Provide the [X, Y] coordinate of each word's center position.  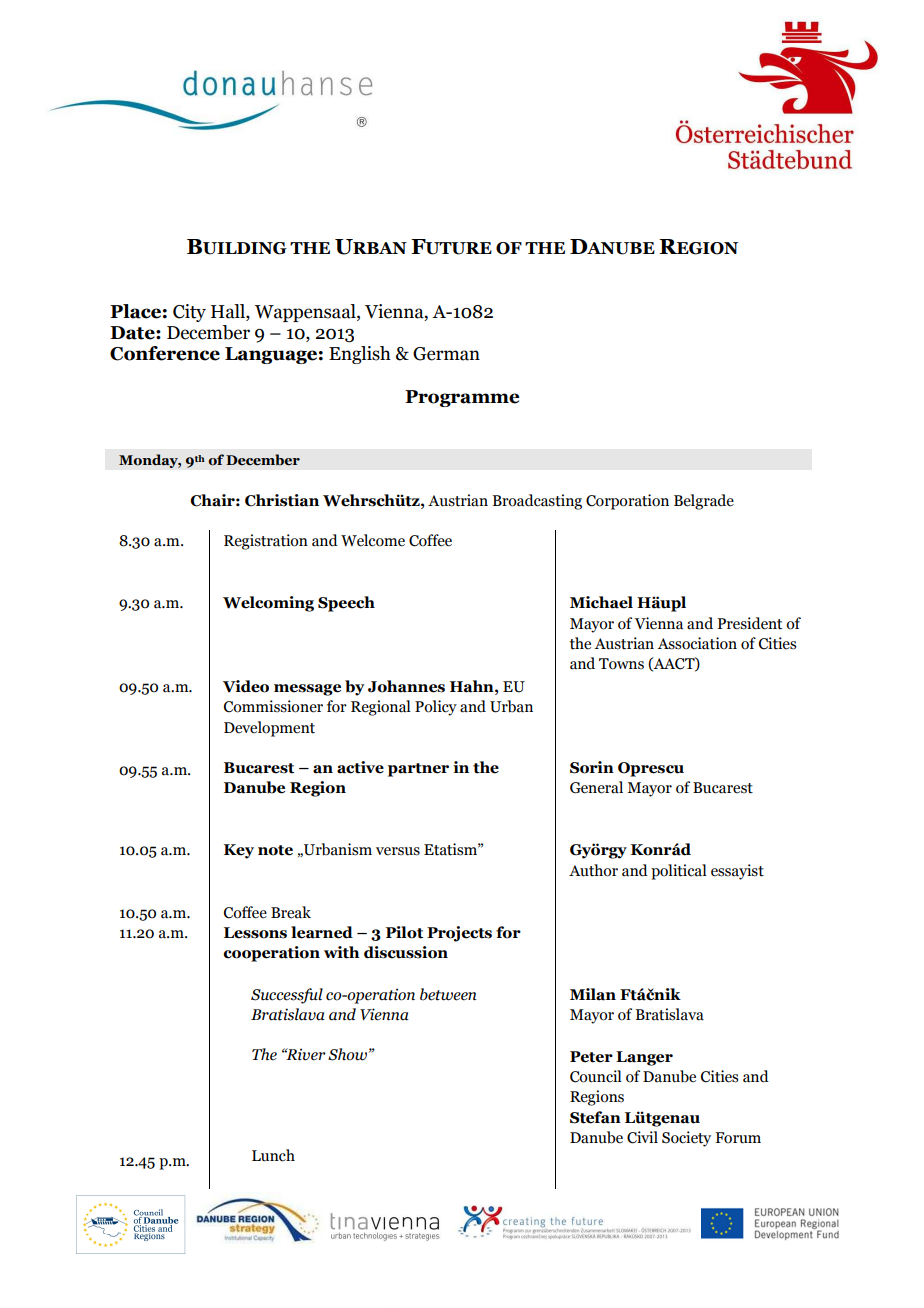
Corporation [627, 502]
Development [269, 729]
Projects [459, 934]
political [679, 872]
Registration [266, 542]
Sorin [592, 767]
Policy [436, 708]
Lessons [255, 933]
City [189, 313]
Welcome [373, 540]
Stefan [595, 1117]
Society [686, 1139]
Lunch [273, 1155]
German [446, 354]
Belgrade [704, 502]
